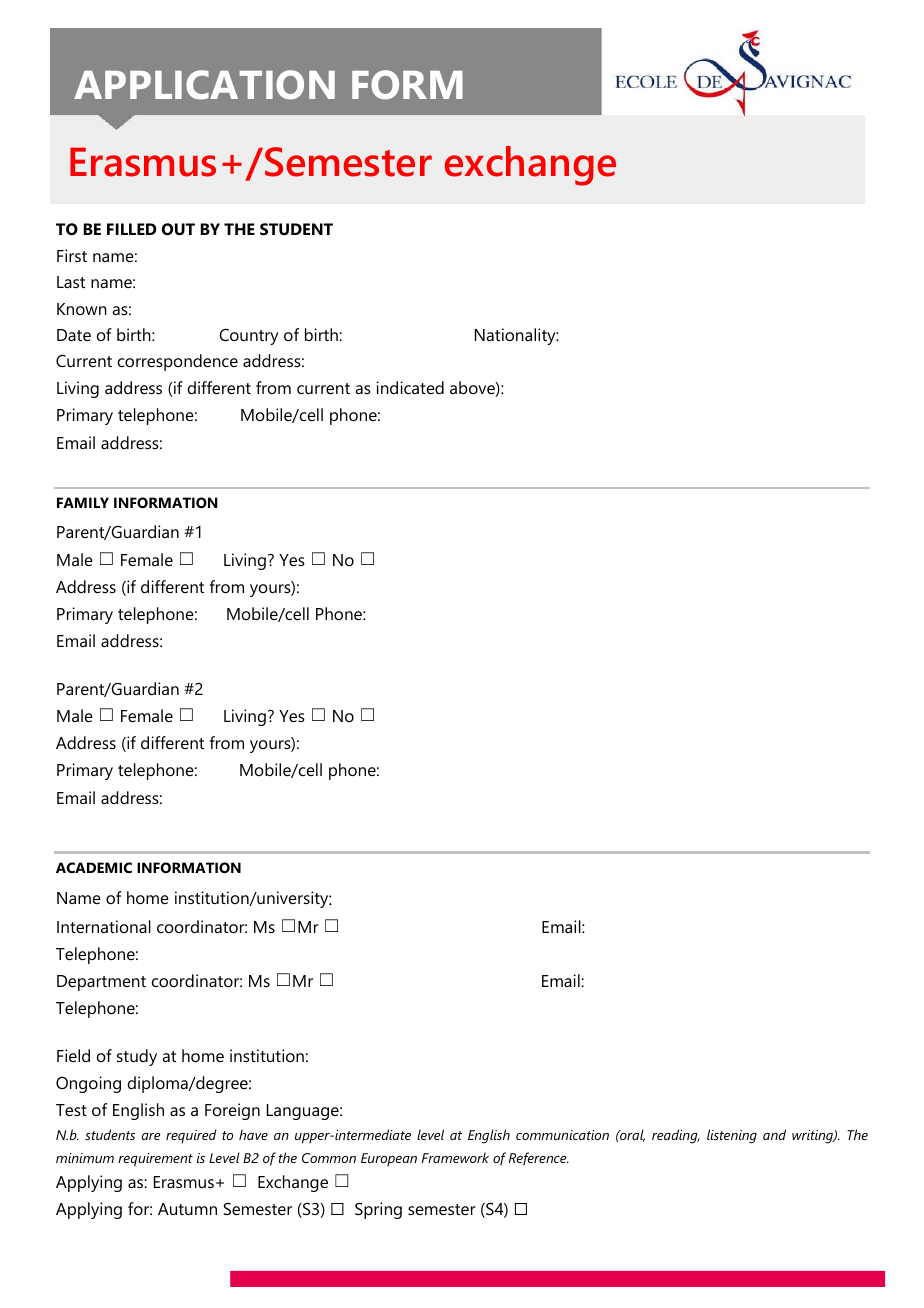 The width and height of the screenshot is (924, 1308). What do you see at coordinates (676, 1136) in the screenshot?
I see `reading` at bounding box center [676, 1136].
